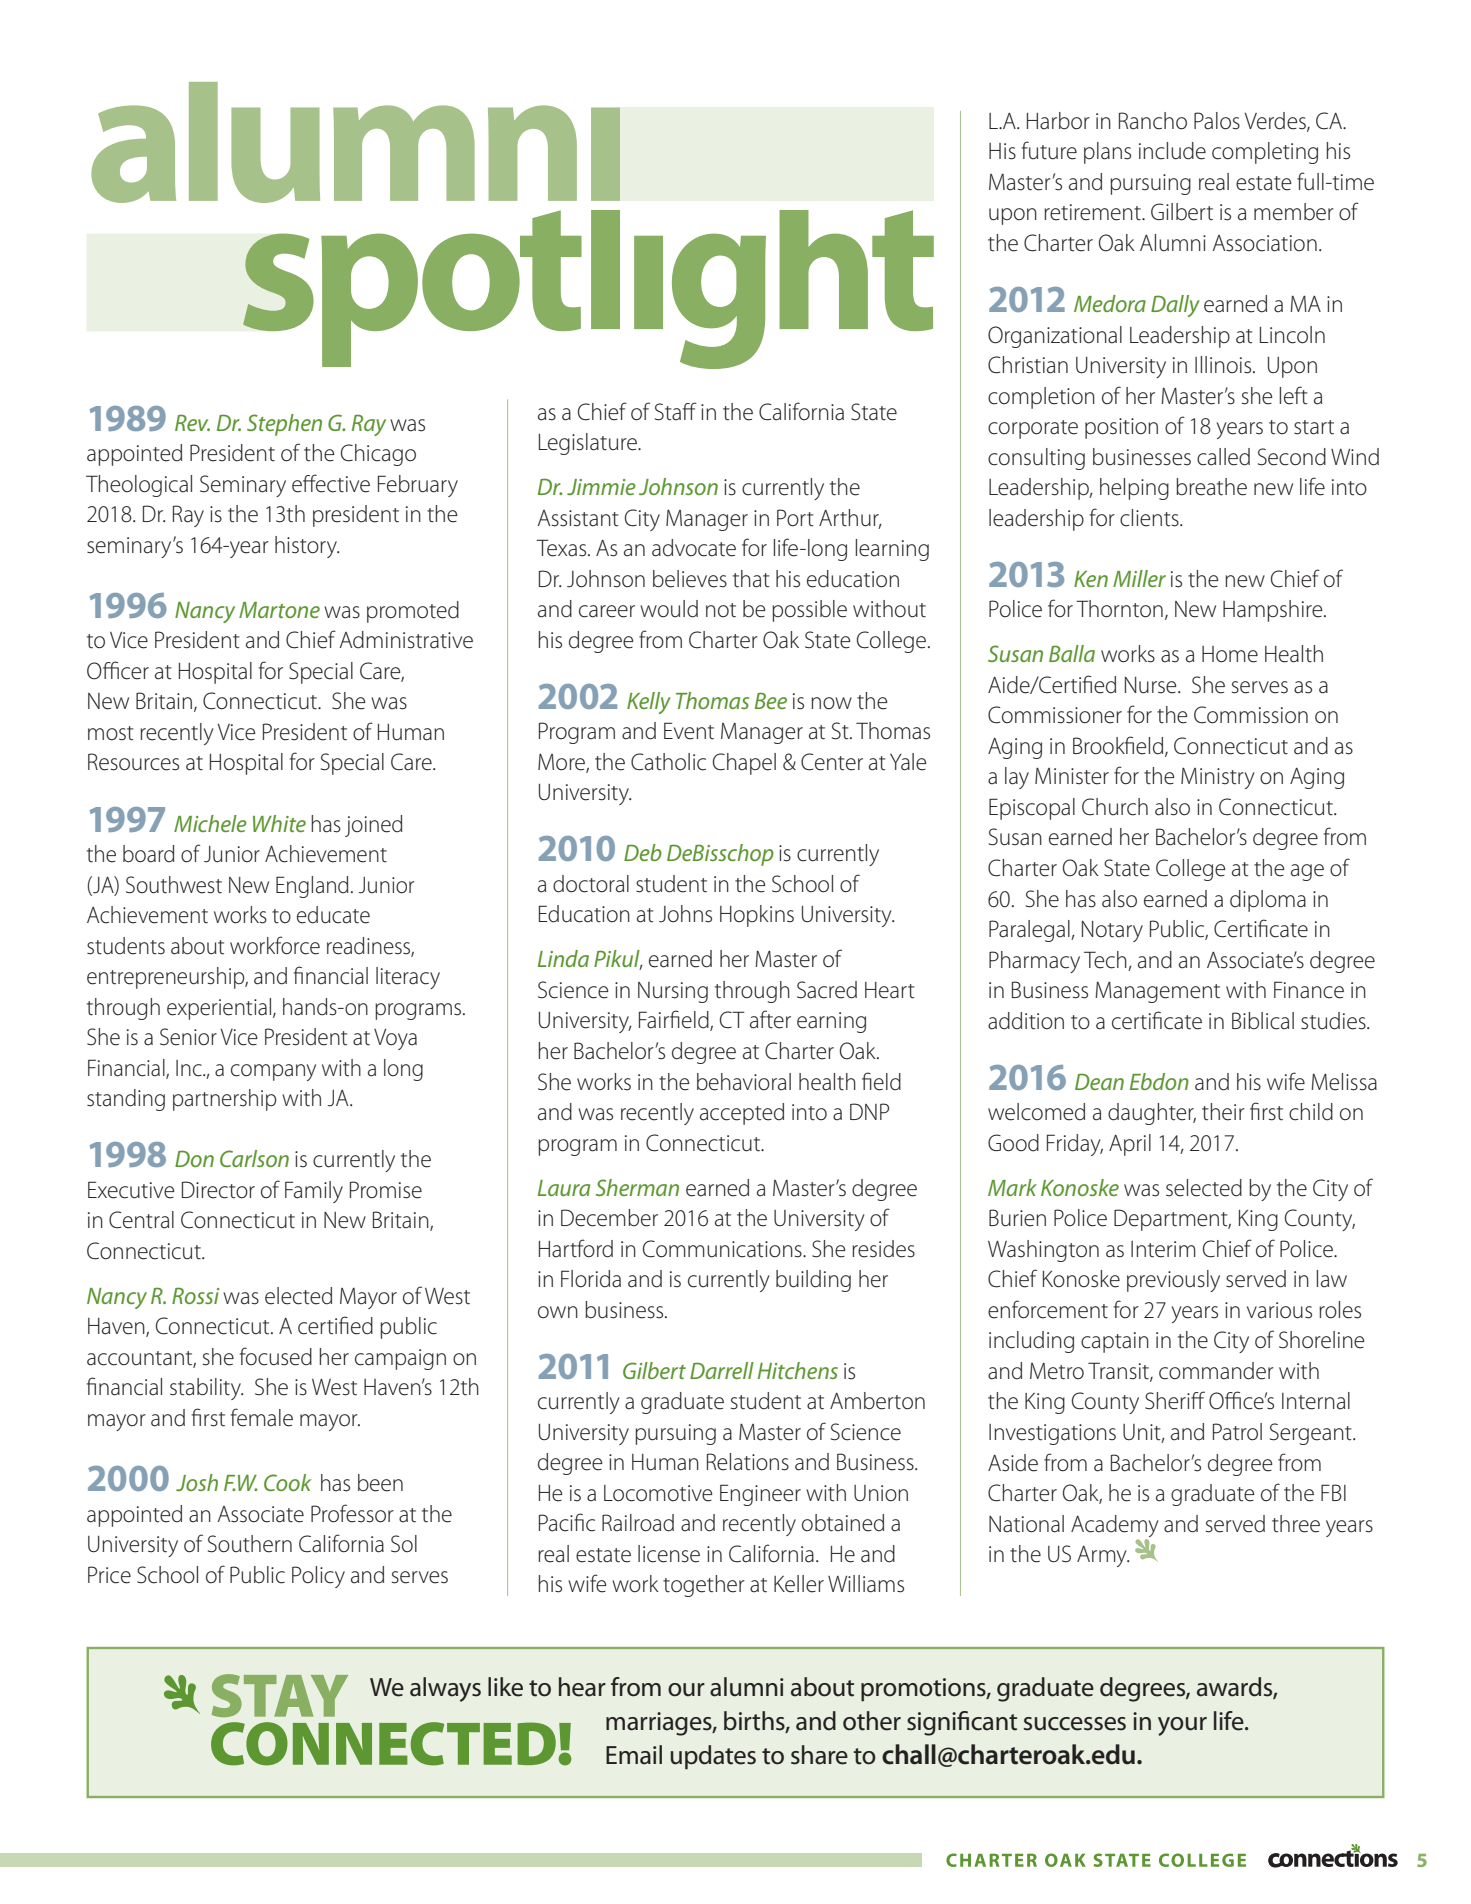  What do you see at coordinates (1139, 578) in the screenshot?
I see `Miller` at bounding box center [1139, 578].
